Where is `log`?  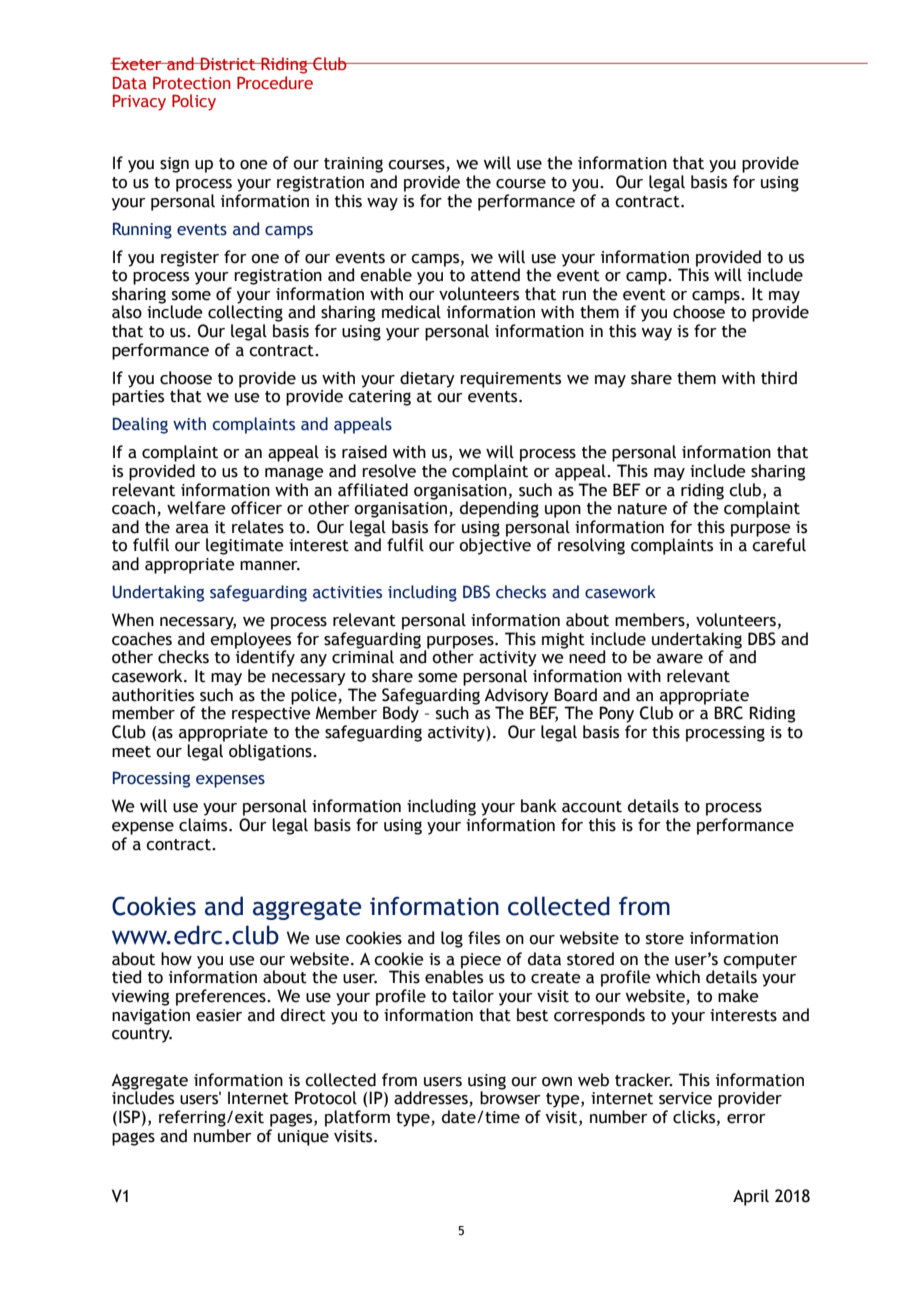
log is located at coordinates (452, 939).
